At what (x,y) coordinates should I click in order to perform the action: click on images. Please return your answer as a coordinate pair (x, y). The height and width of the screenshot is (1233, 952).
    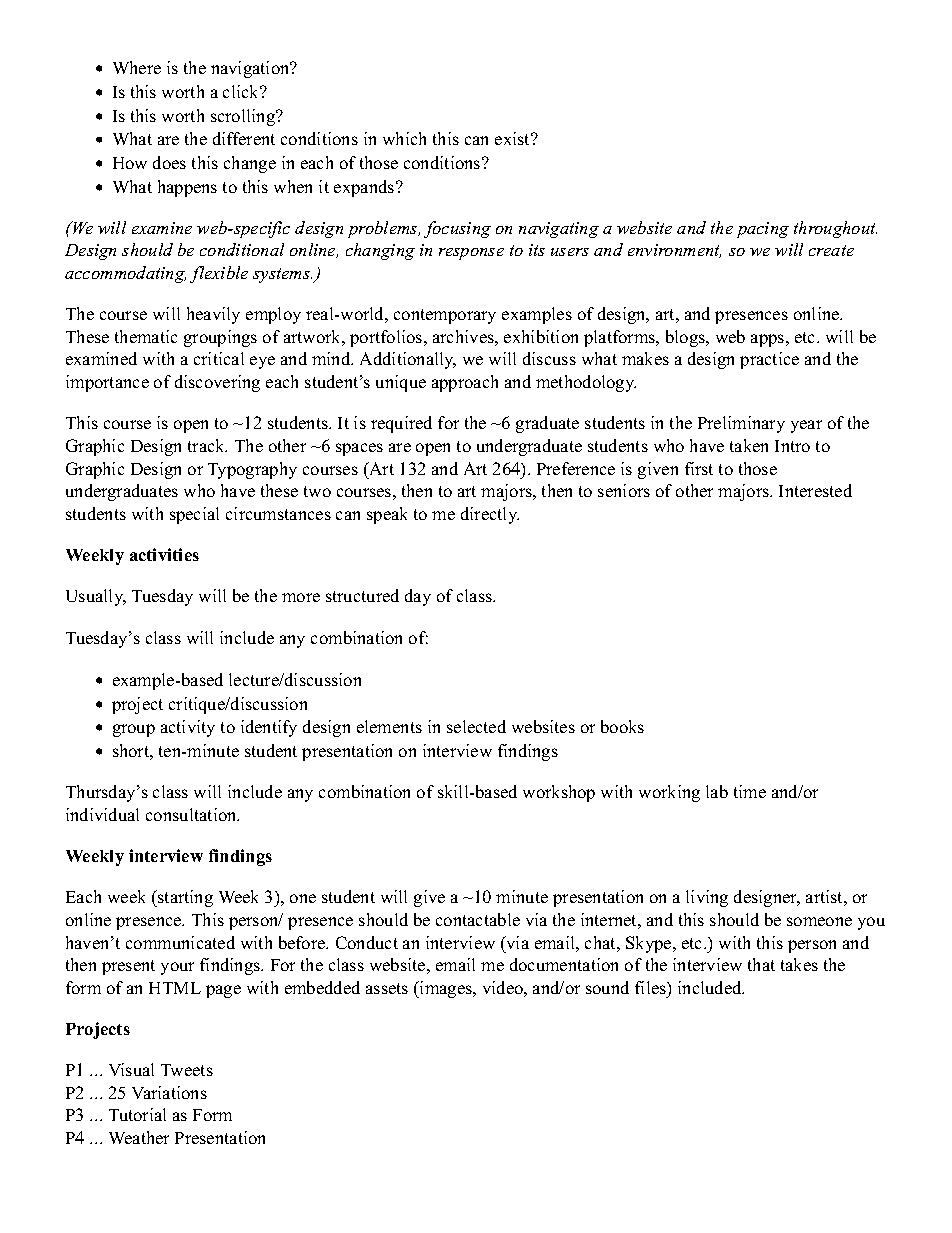
    Looking at the image, I should click on (446, 989).
